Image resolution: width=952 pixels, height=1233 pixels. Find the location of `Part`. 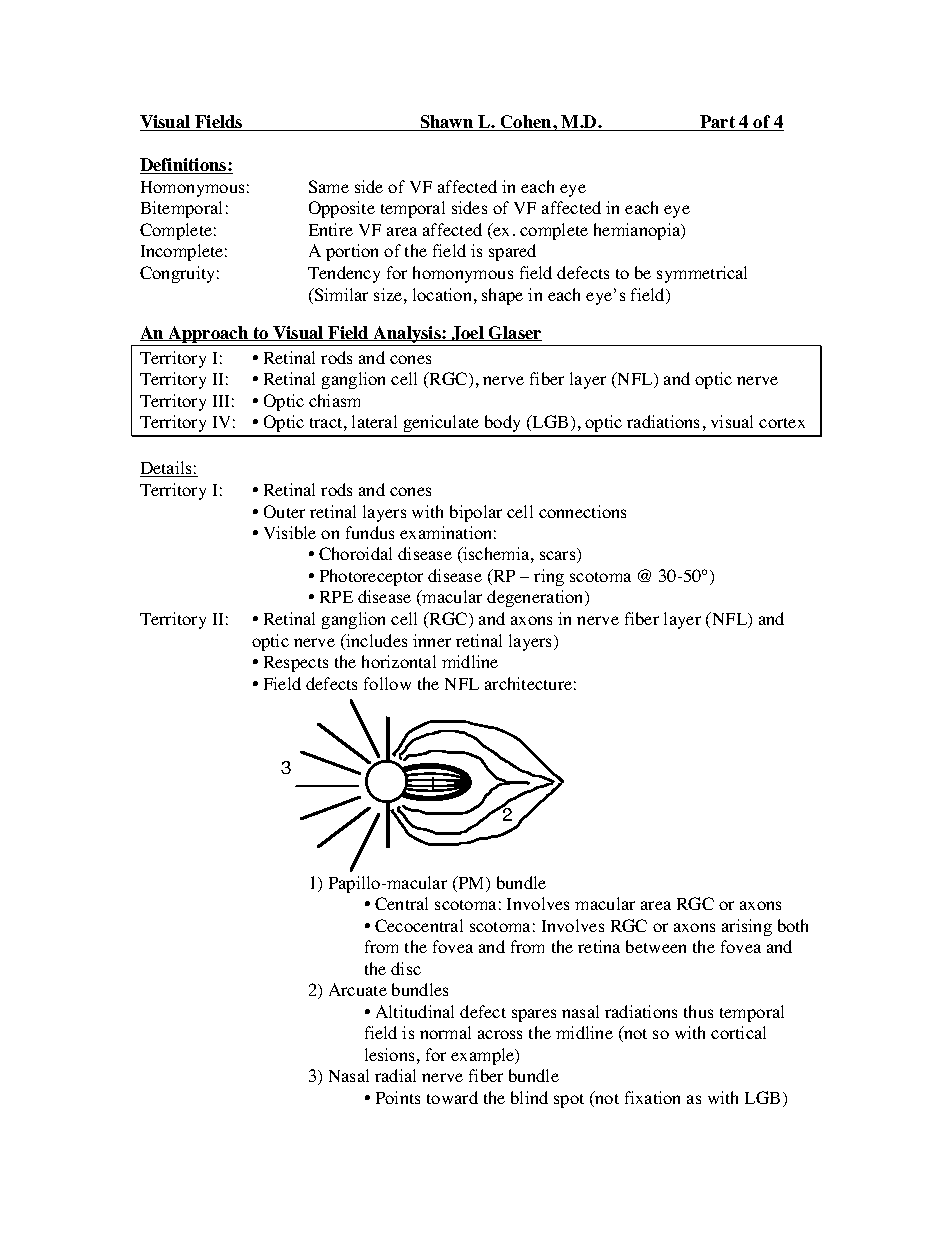

Part is located at coordinates (718, 123).
